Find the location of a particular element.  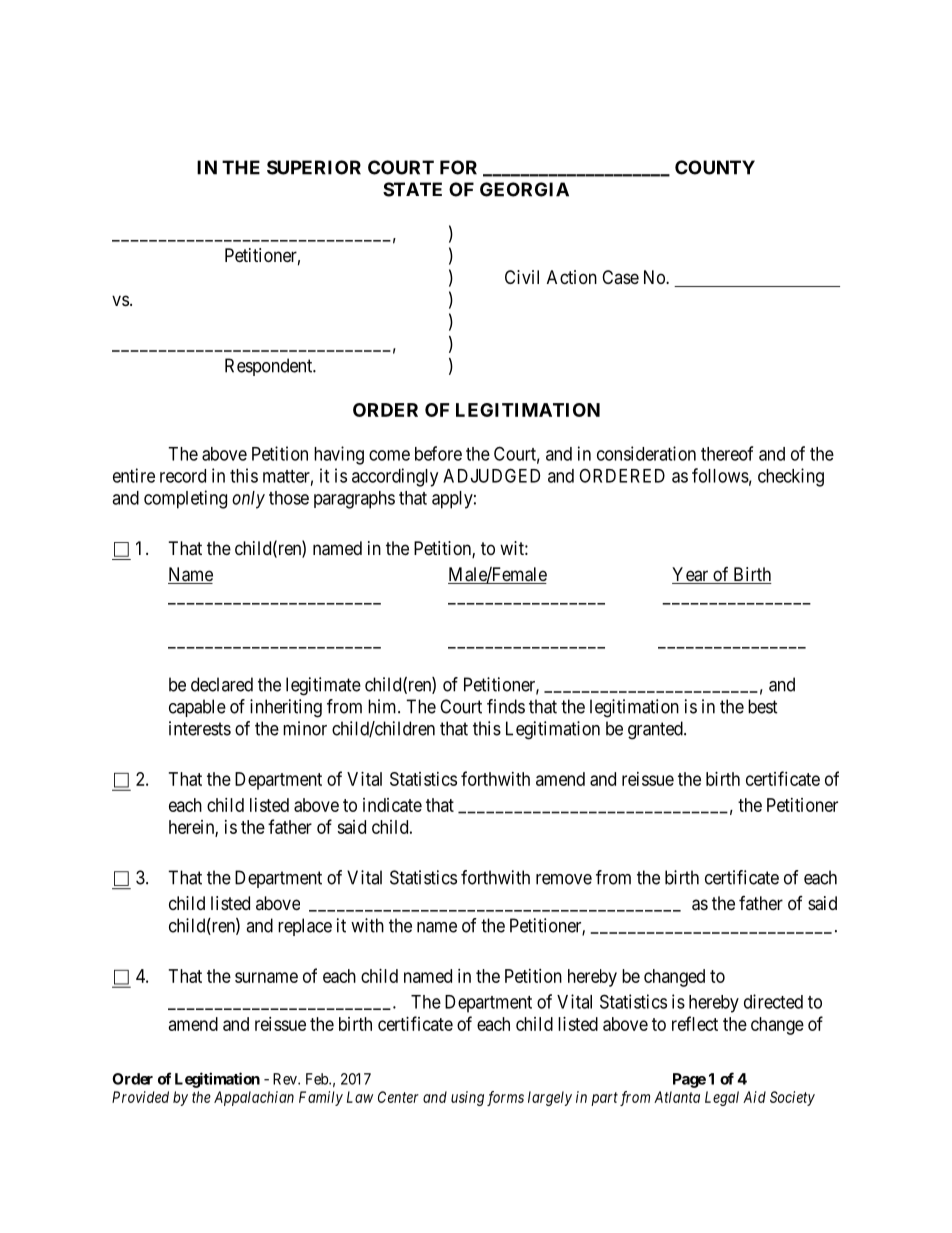

indicate is located at coordinates (392, 805).
